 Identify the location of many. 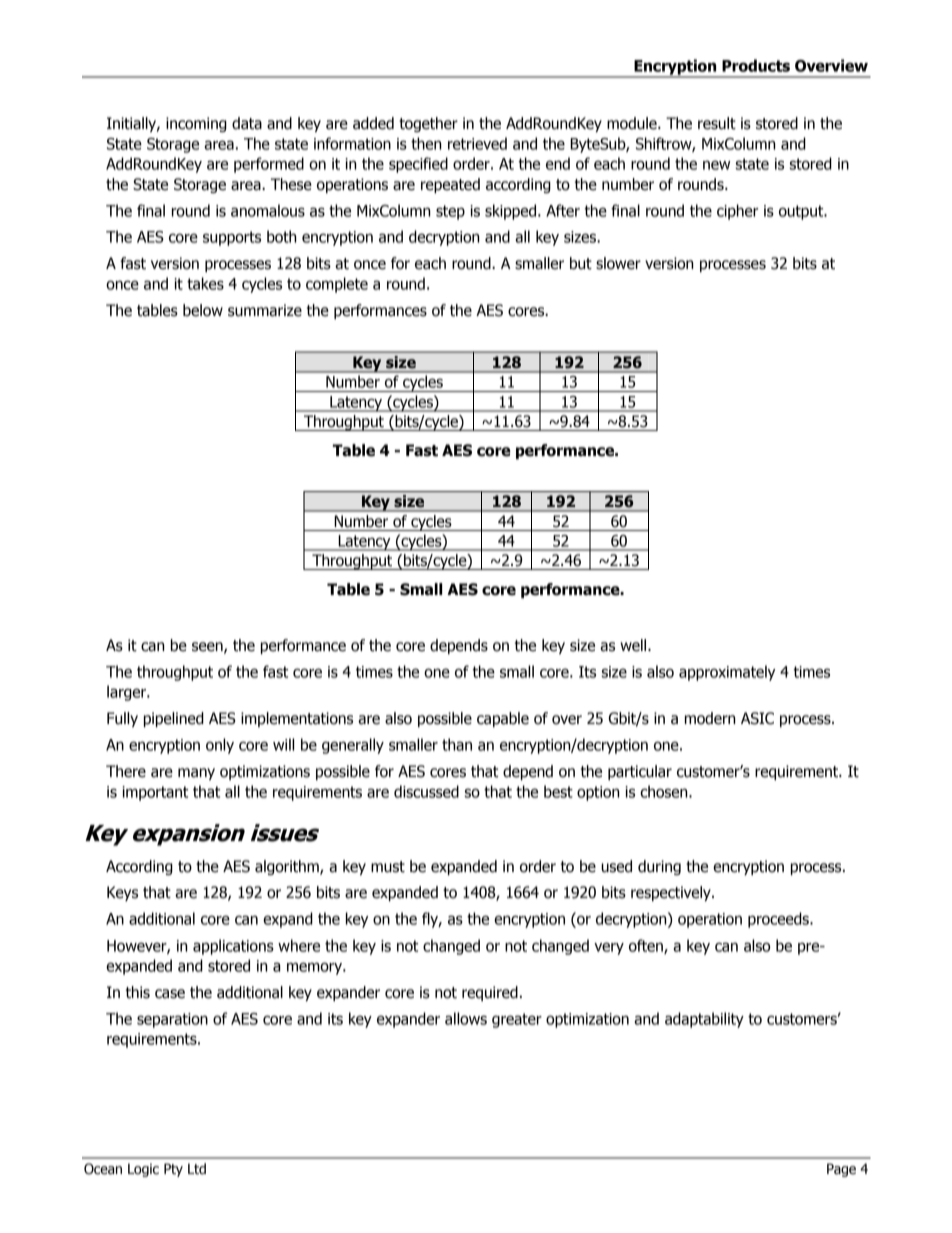
(196, 774).
